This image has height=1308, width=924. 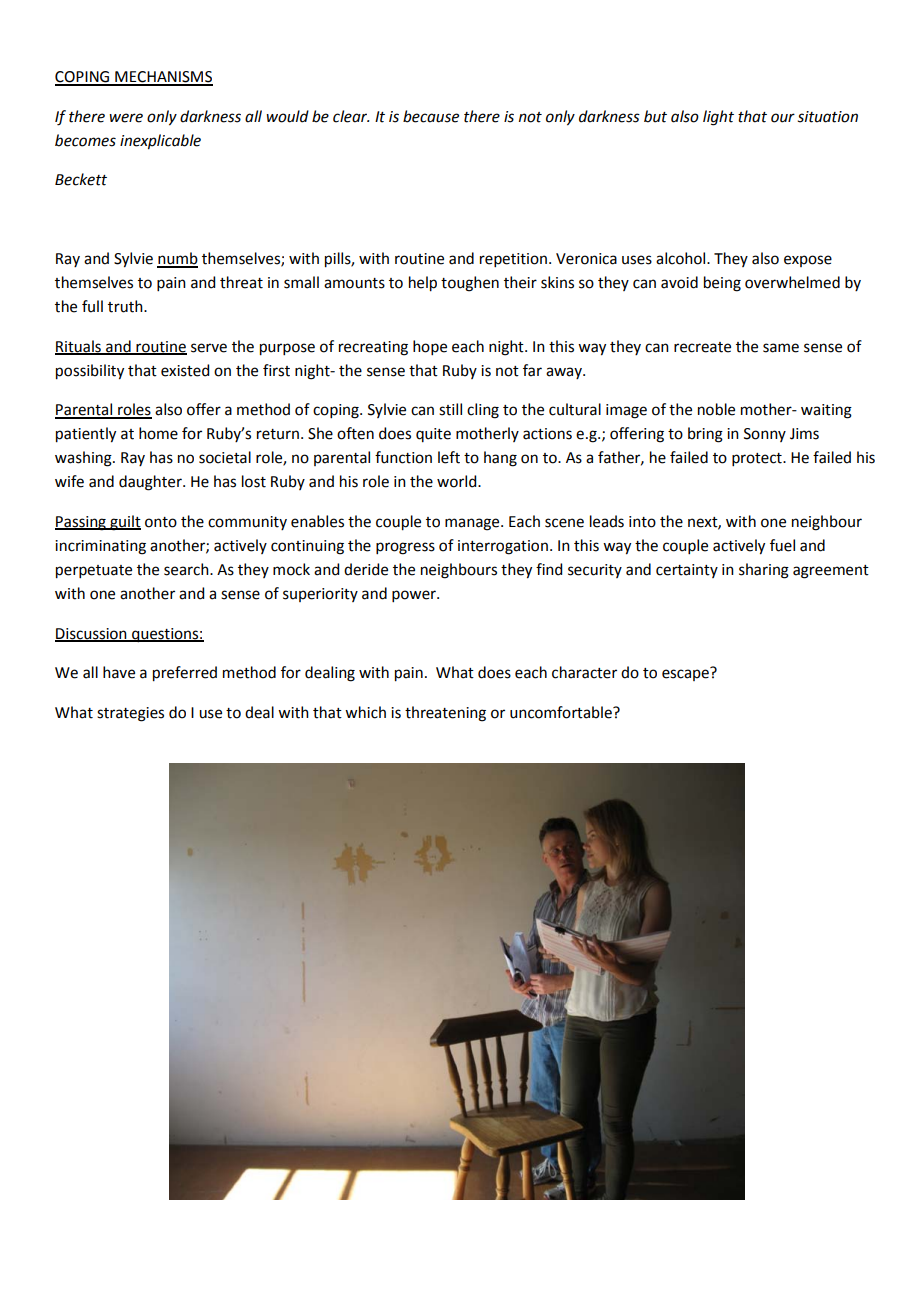 What do you see at coordinates (686, 674) in the image?
I see `escape` at bounding box center [686, 674].
